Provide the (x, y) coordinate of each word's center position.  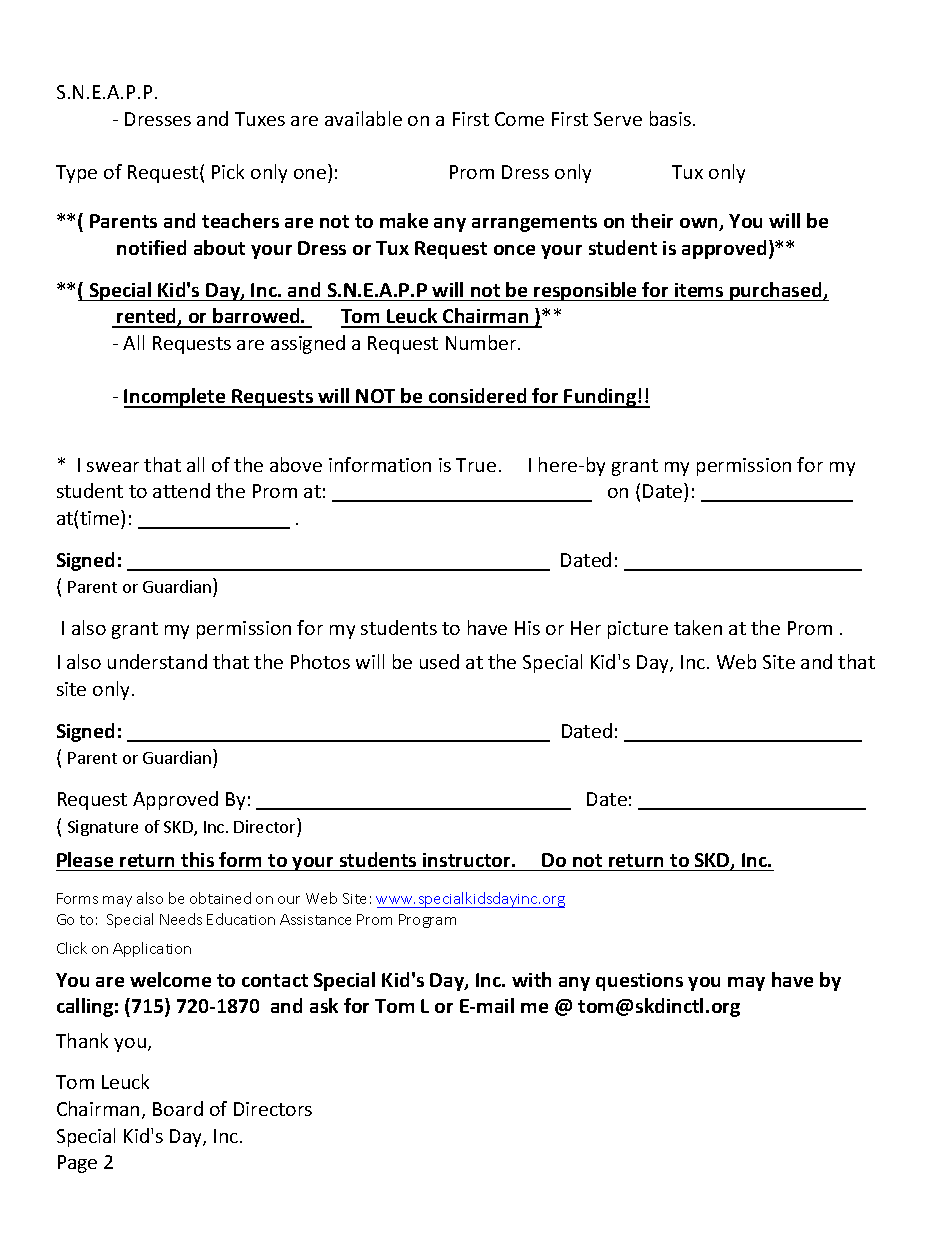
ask (324, 1005)
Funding (600, 398)
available (363, 118)
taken (698, 627)
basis (670, 118)
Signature (103, 828)
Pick (228, 171)
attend (181, 490)
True (476, 465)
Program (427, 921)
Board (178, 1108)
